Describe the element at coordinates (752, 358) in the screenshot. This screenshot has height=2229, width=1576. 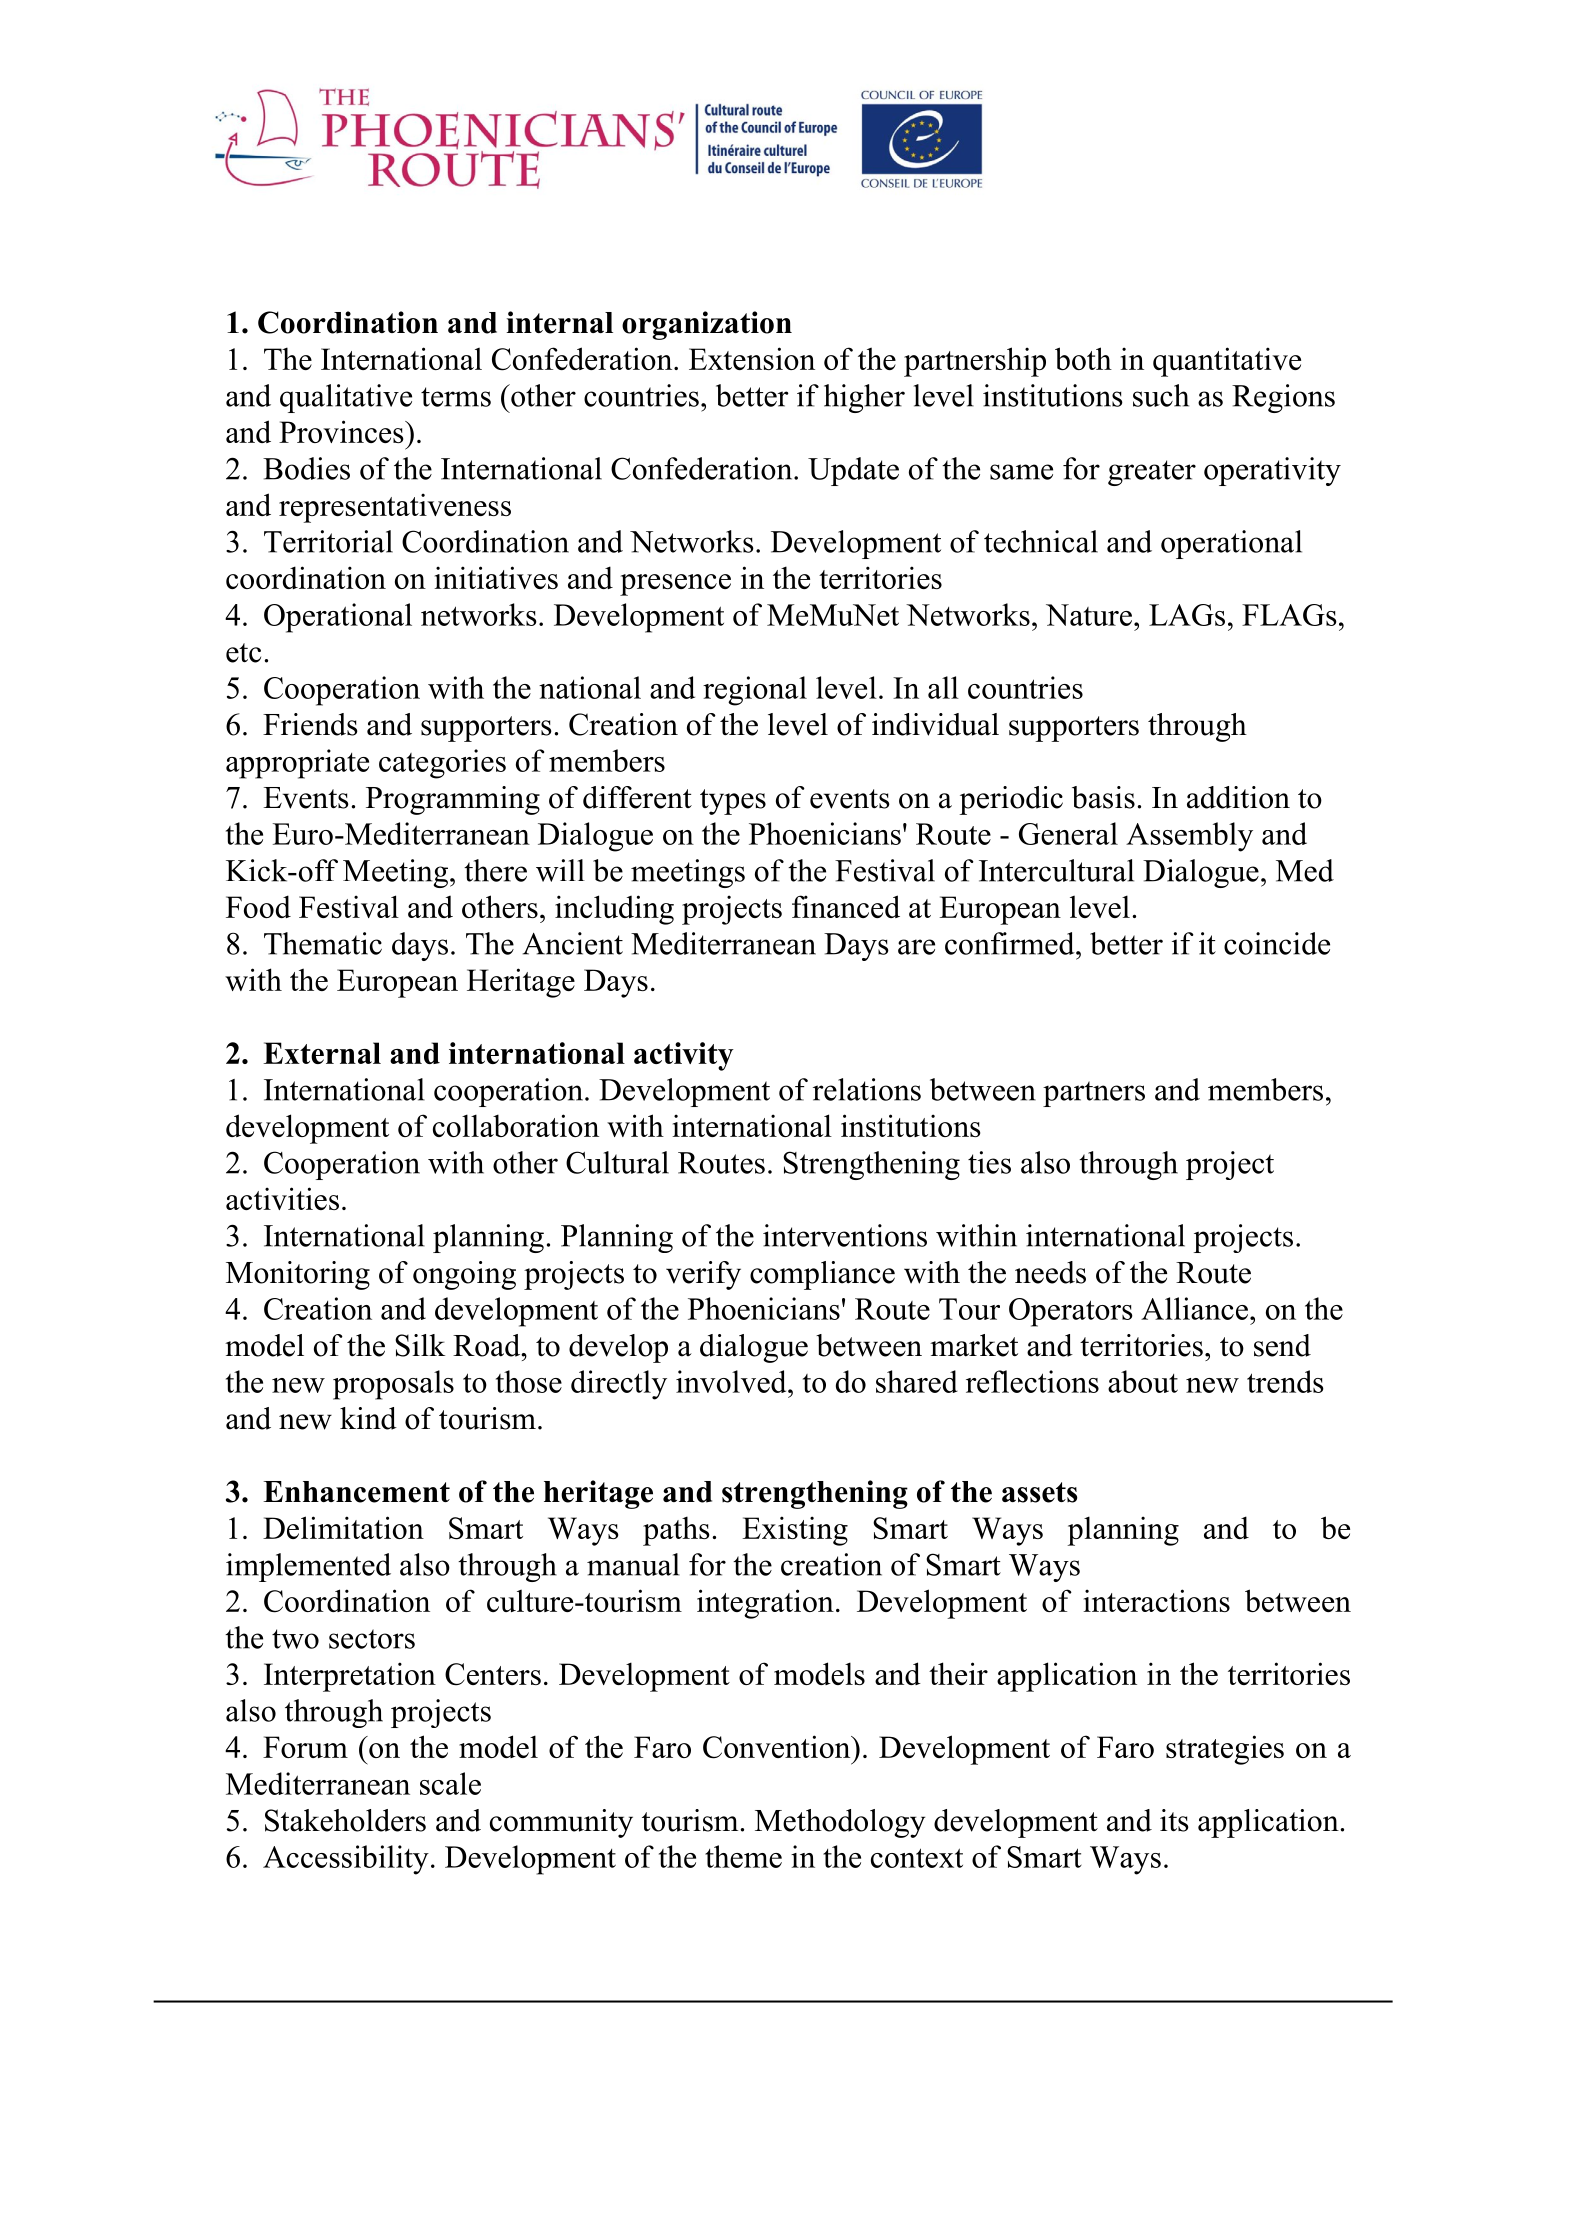
I see `Extension` at that location.
